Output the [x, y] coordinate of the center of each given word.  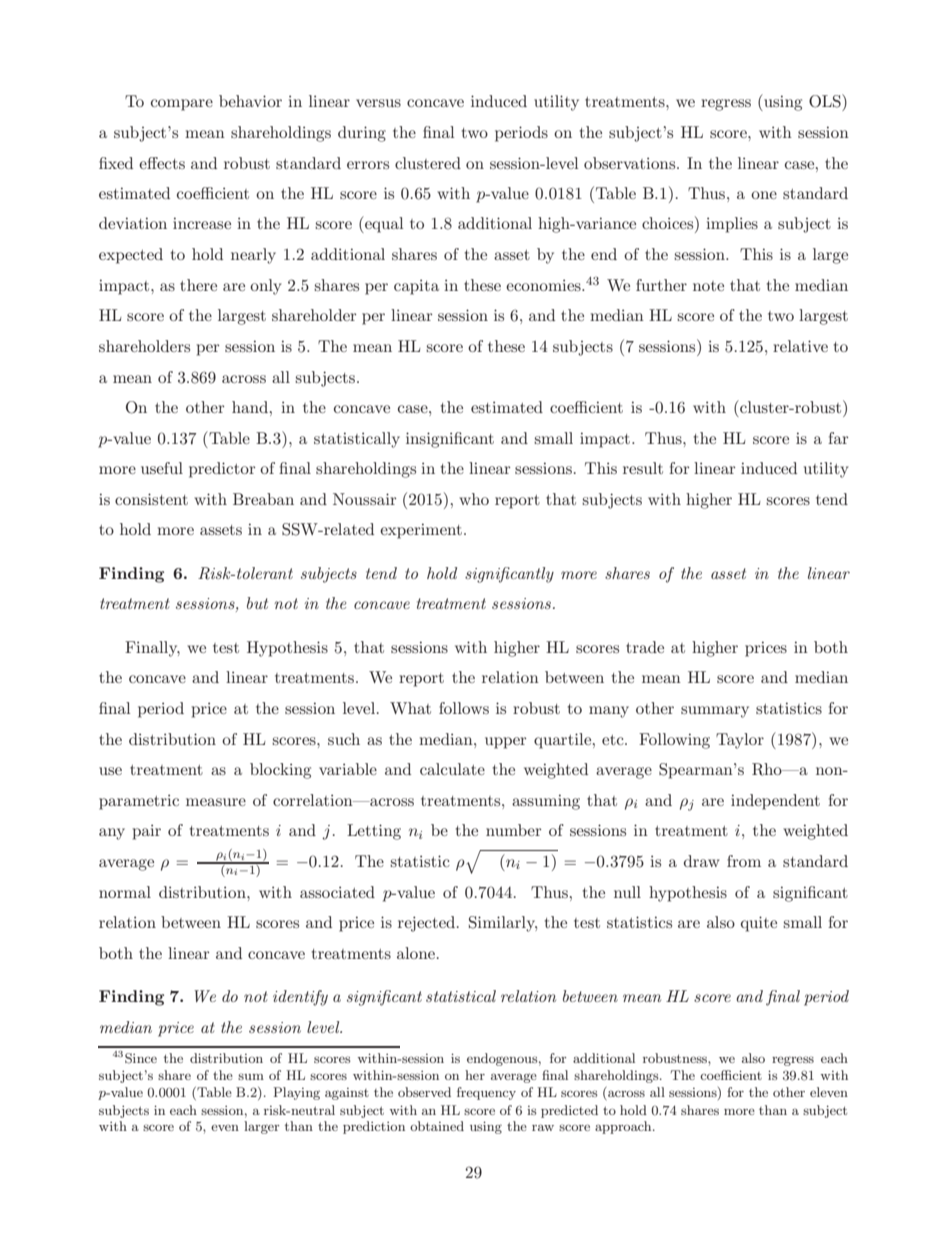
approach [624, 1127]
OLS [826, 101]
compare [182, 105]
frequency [486, 1093]
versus [378, 103]
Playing [296, 1093]
